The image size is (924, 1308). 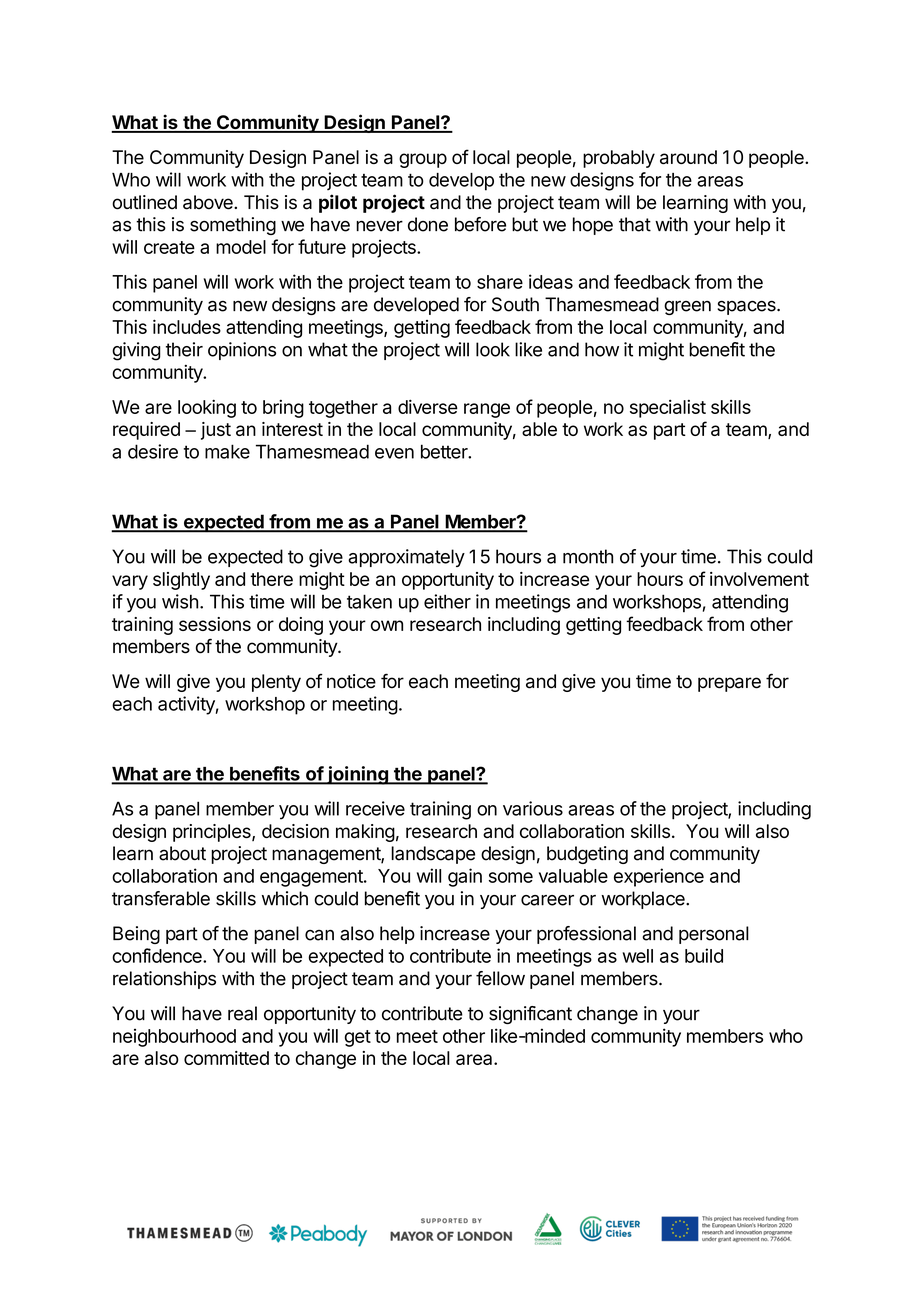 What do you see at coordinates (530, 1015) in the screenshot?
I see `significant` at bounding box center [530, 1015].
